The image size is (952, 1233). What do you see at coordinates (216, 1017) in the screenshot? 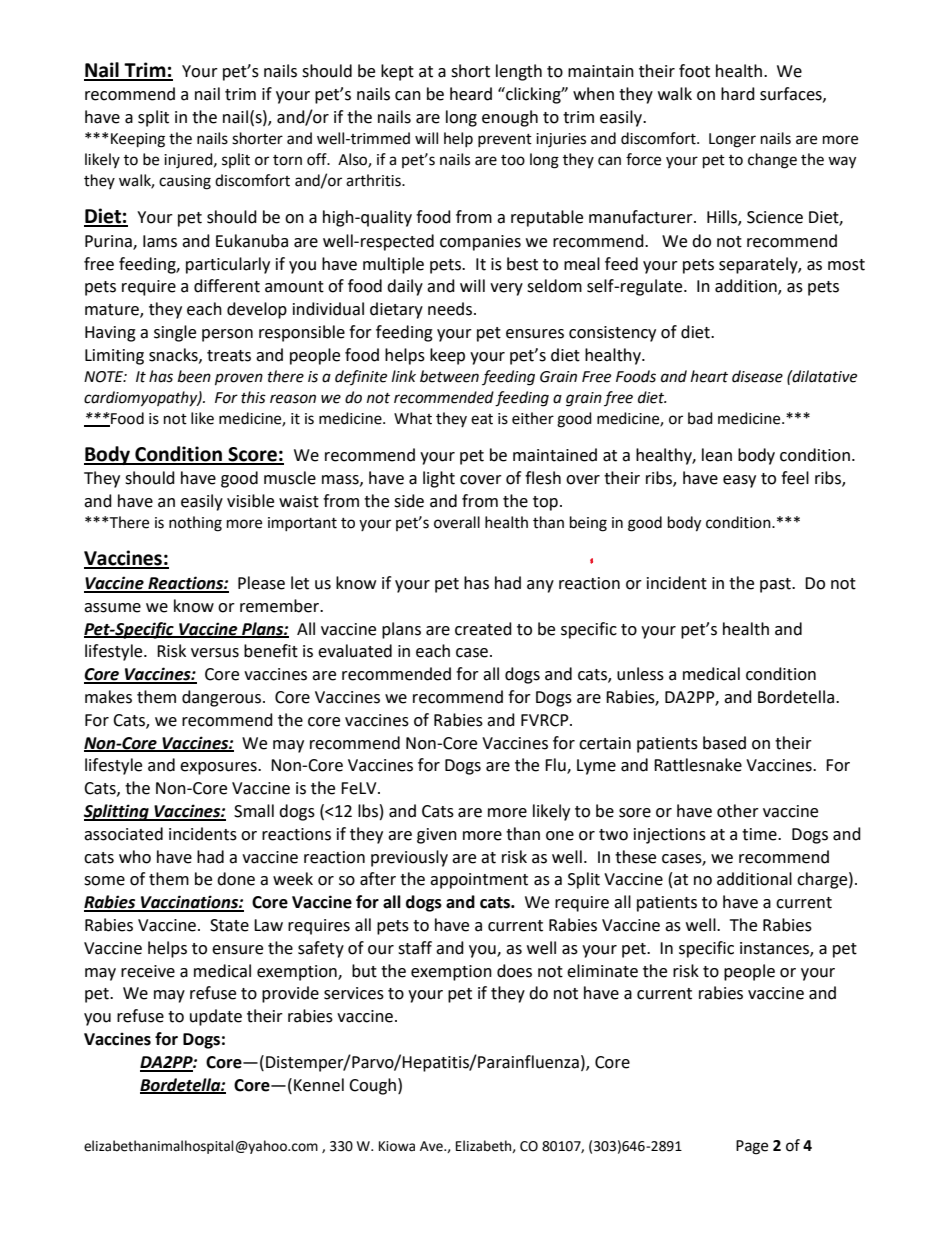
I see `update` at bounding box center [216, 1017].
